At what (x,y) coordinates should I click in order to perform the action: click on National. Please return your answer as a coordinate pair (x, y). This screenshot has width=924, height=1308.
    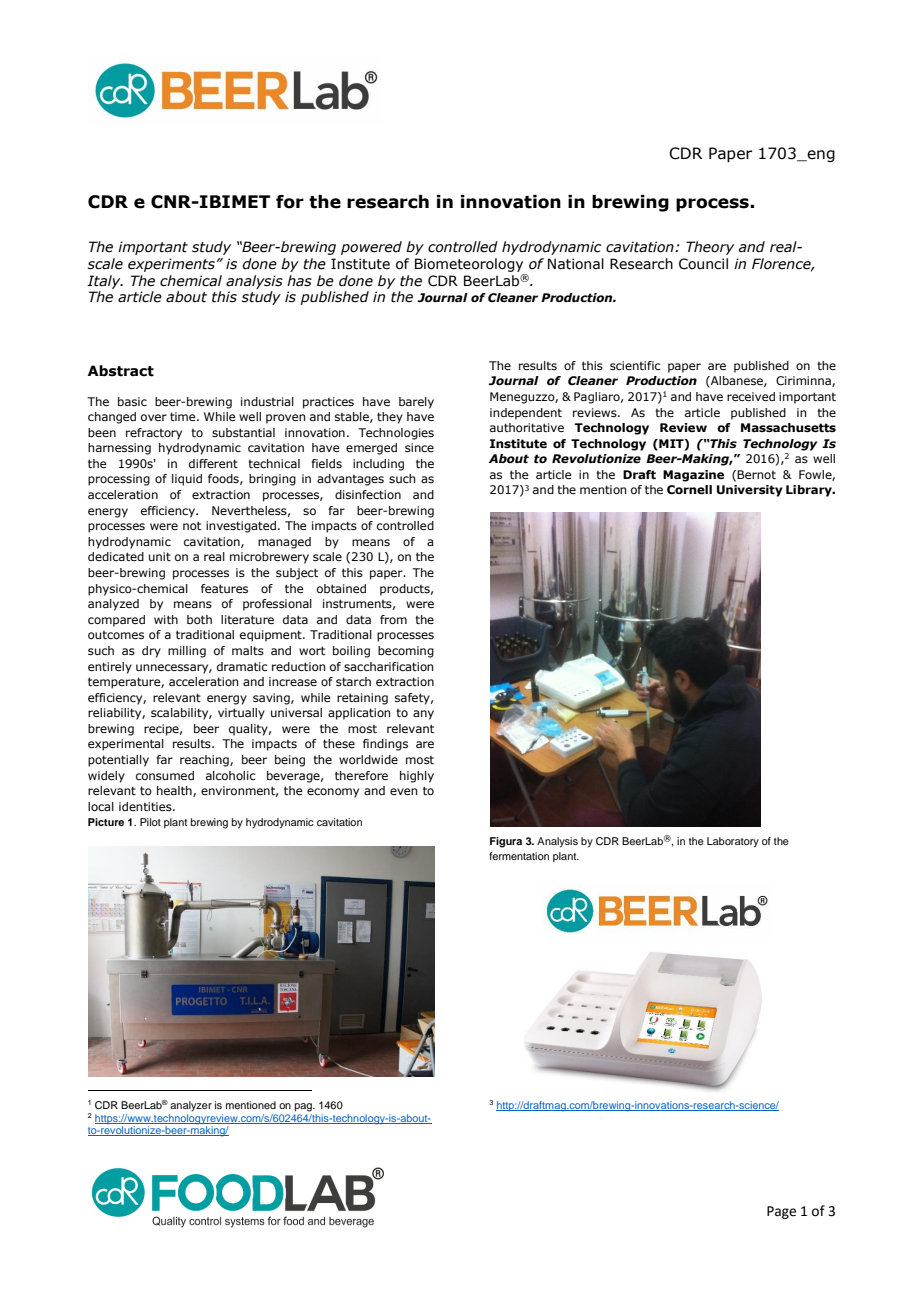
    Looking at the image, I should click on (576, 264).
